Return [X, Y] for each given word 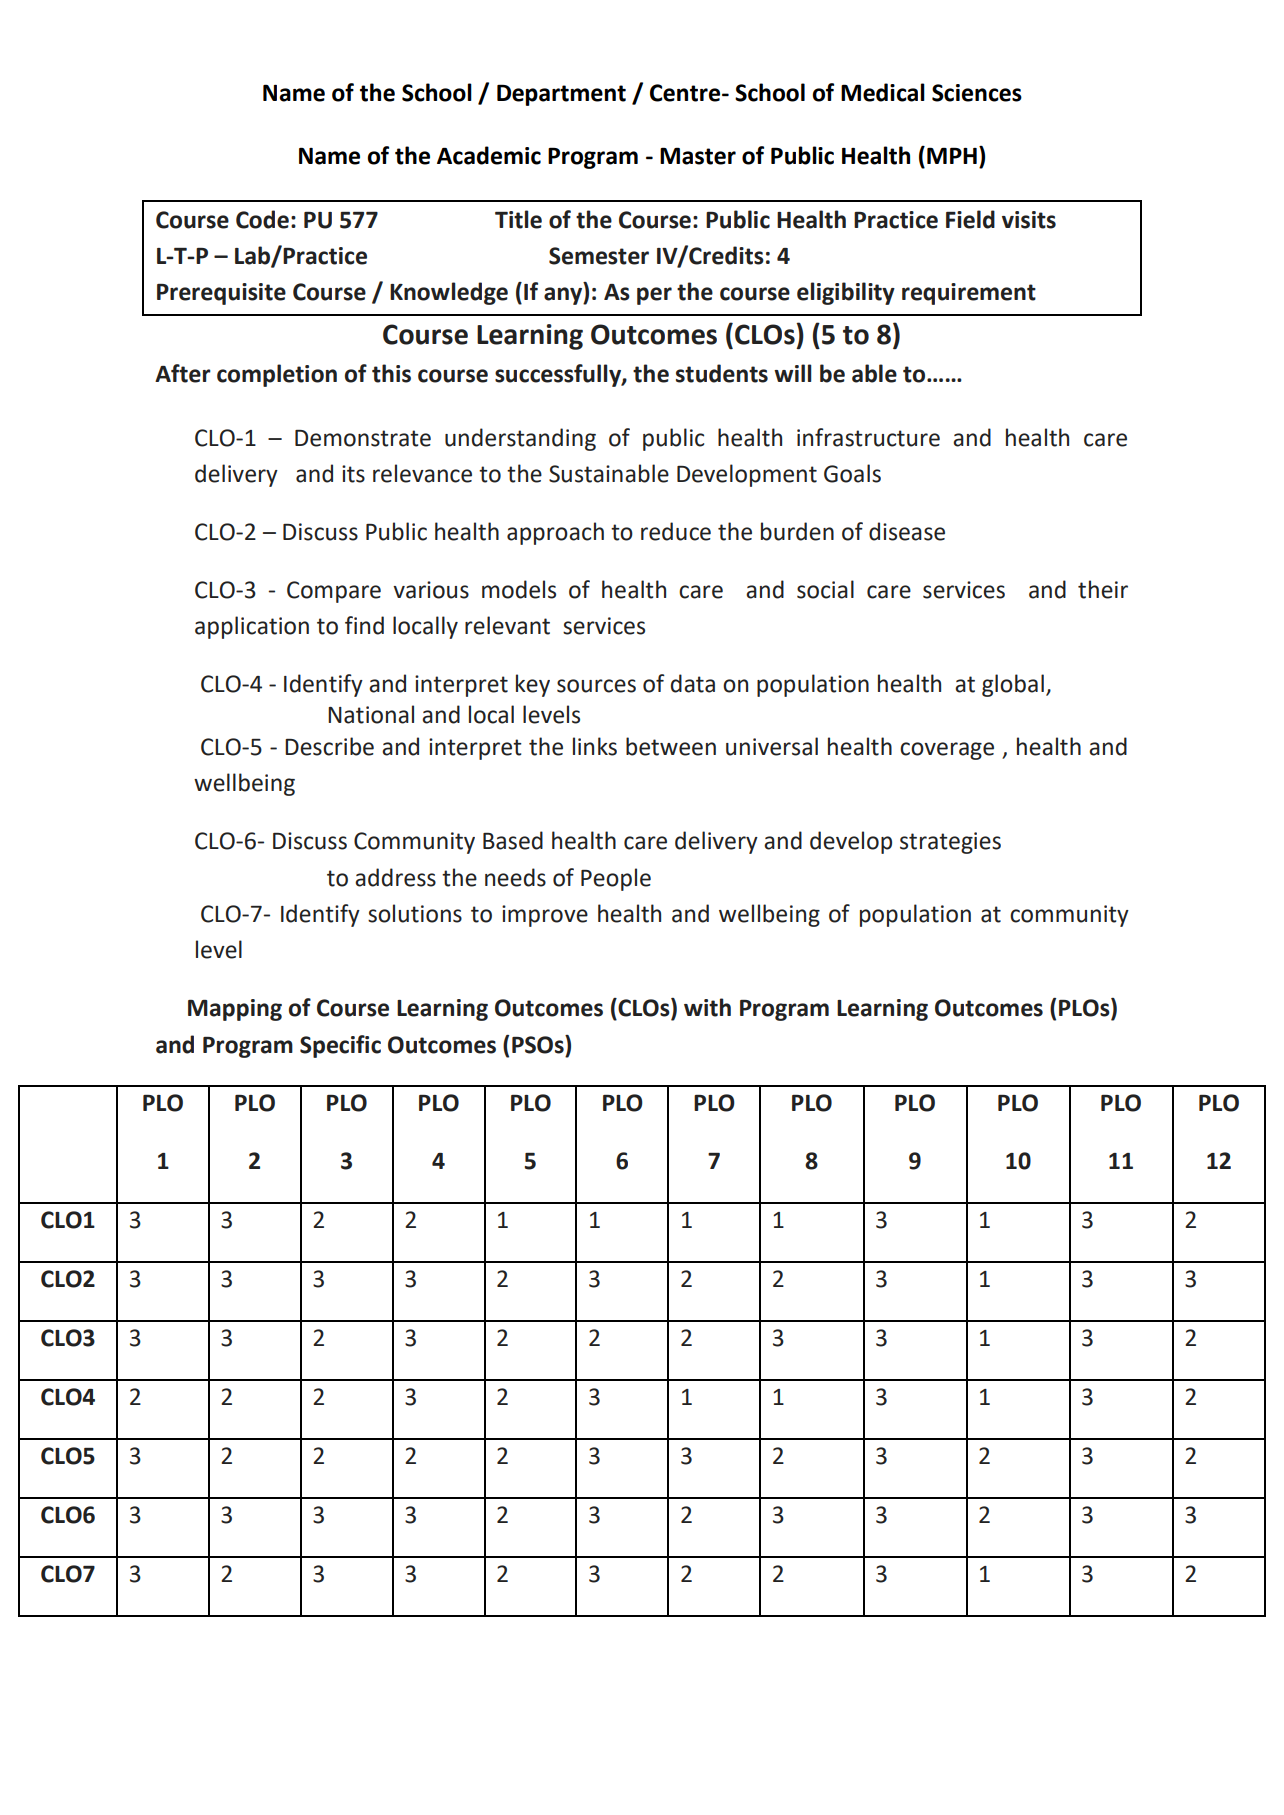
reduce [676, 531]
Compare [334, 592]
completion [277, 375]
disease [907, 531]
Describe [329, 746]
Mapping [235, 1010]
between [671, 746]
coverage [947, 751]
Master [698, 156]
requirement [969, 294]
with [707, 1007]
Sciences [977, 93]
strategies [950, 843]
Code [262, 219]
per [654, 296]
